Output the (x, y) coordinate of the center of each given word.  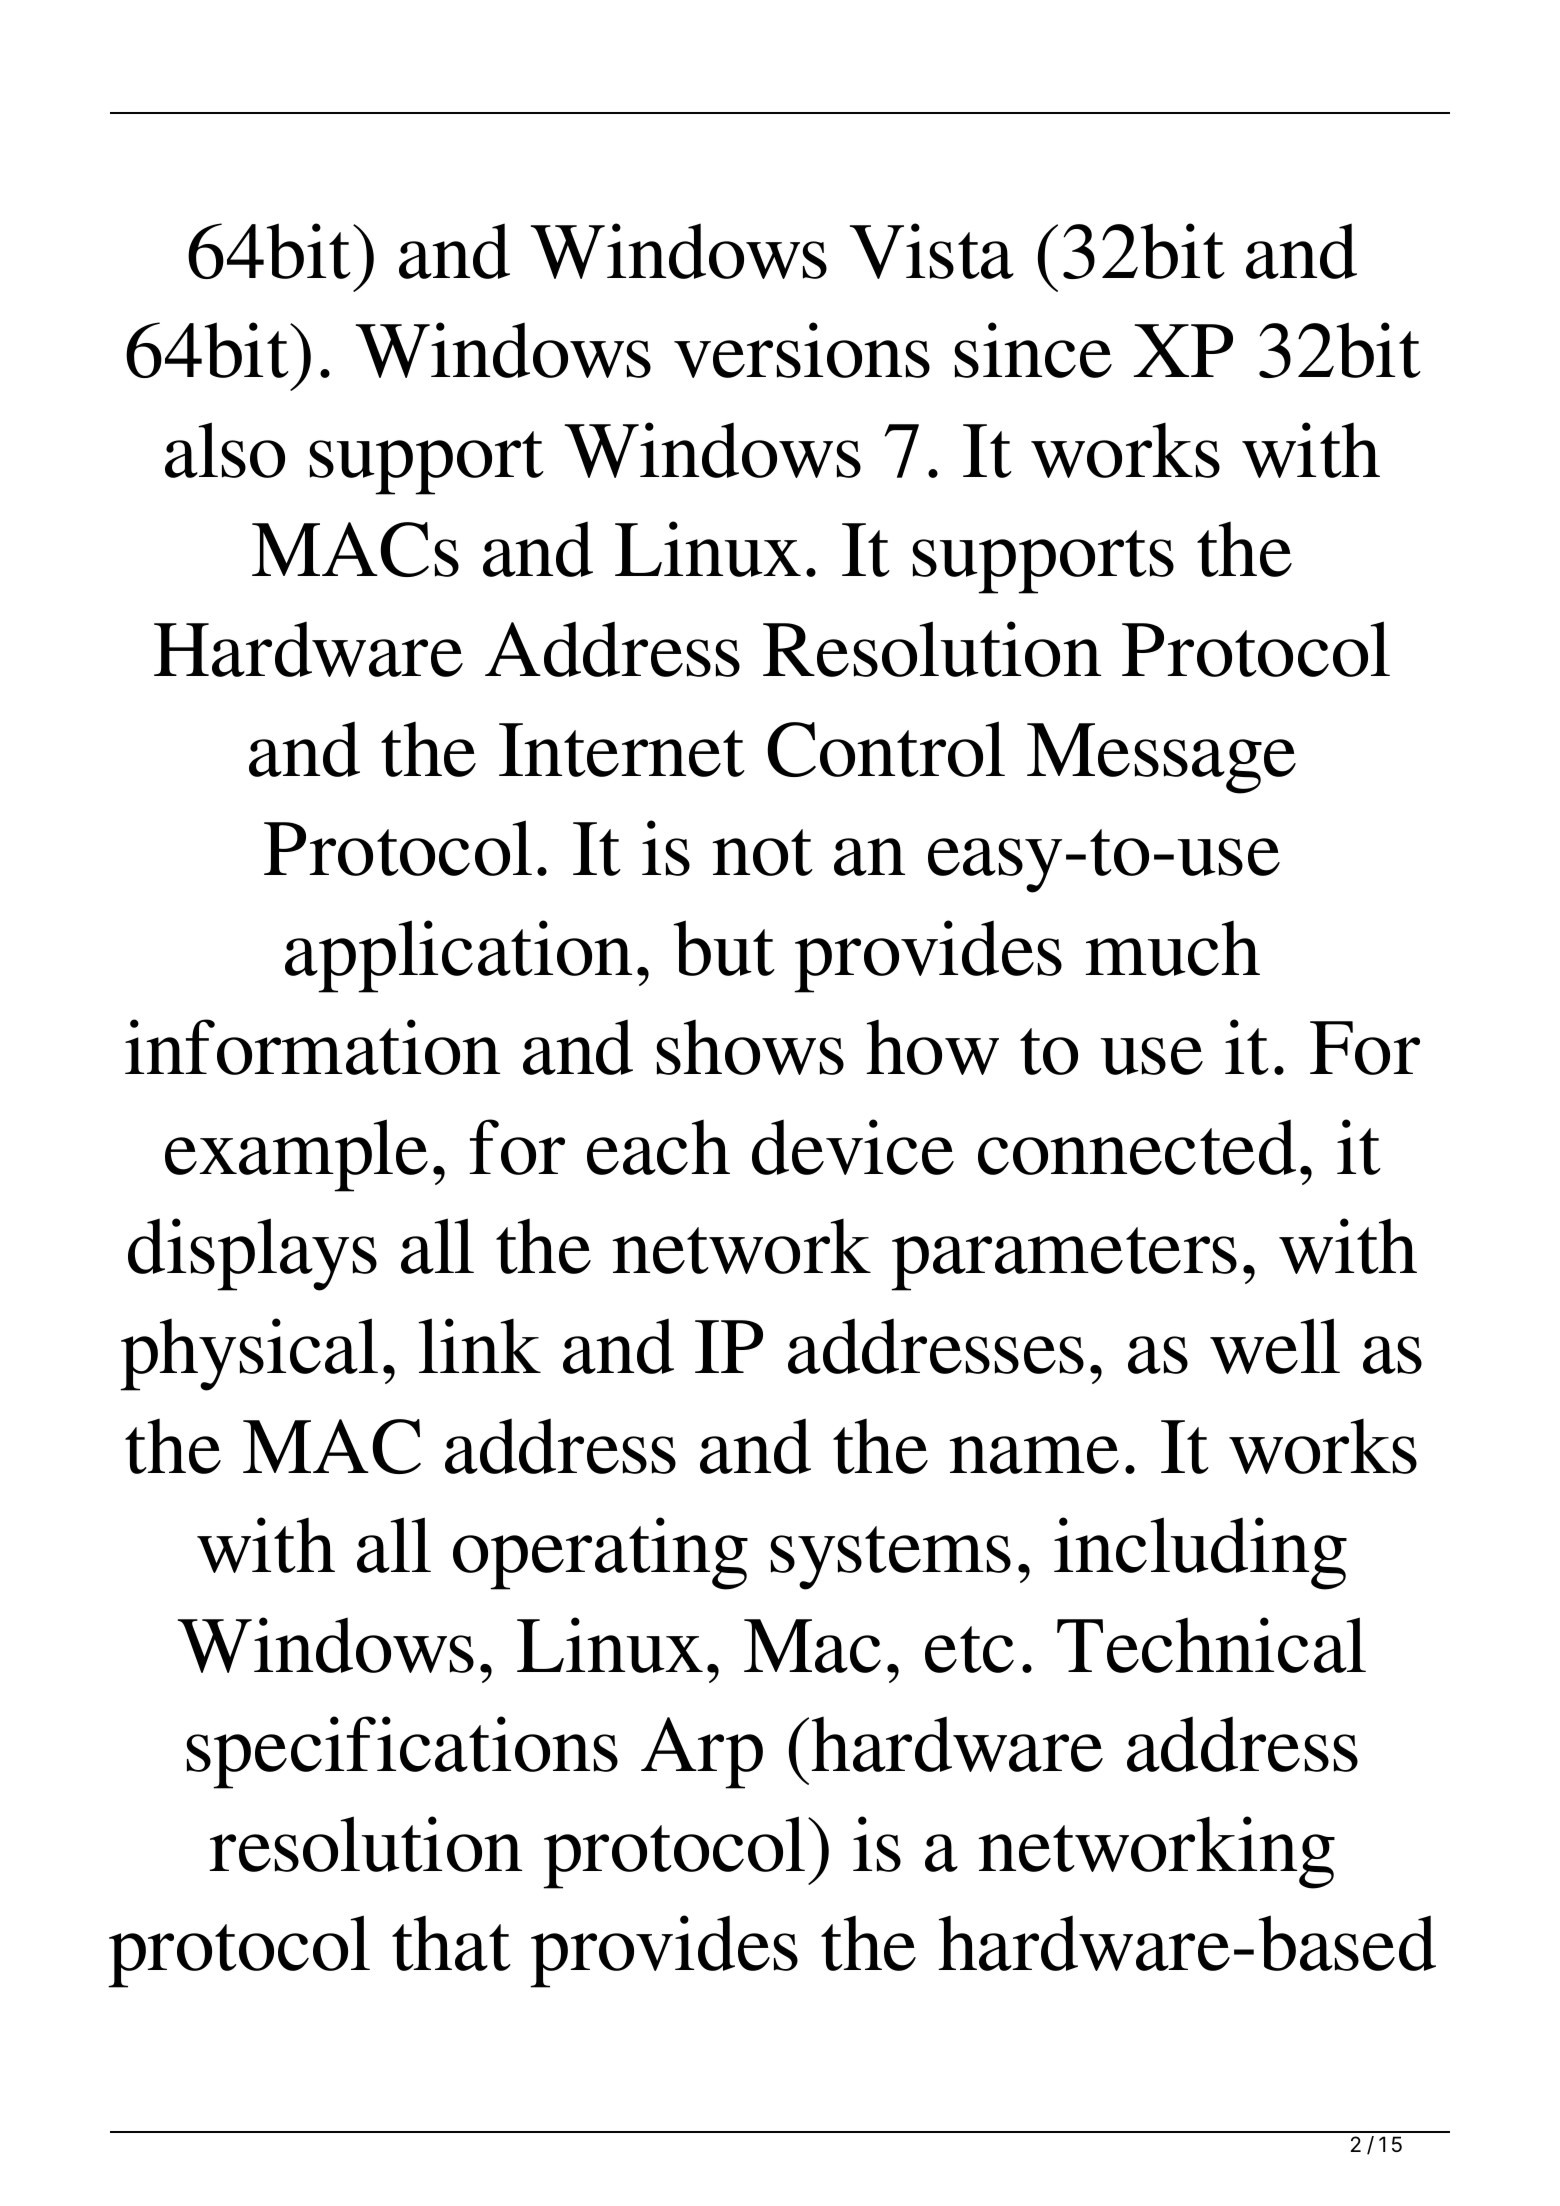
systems (890, 1558)
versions (802, 350)
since (1033, 350)
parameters (1064, 1259)
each (658, 1147)
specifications (402, 1752)
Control (886, 749)
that (451, 1943)
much (1172, 948)
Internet (622, 750)
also (225, 450)
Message (1161, 758)
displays (252, 1254)
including (1200, 1553)
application (458, 956)
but (724, 948)
